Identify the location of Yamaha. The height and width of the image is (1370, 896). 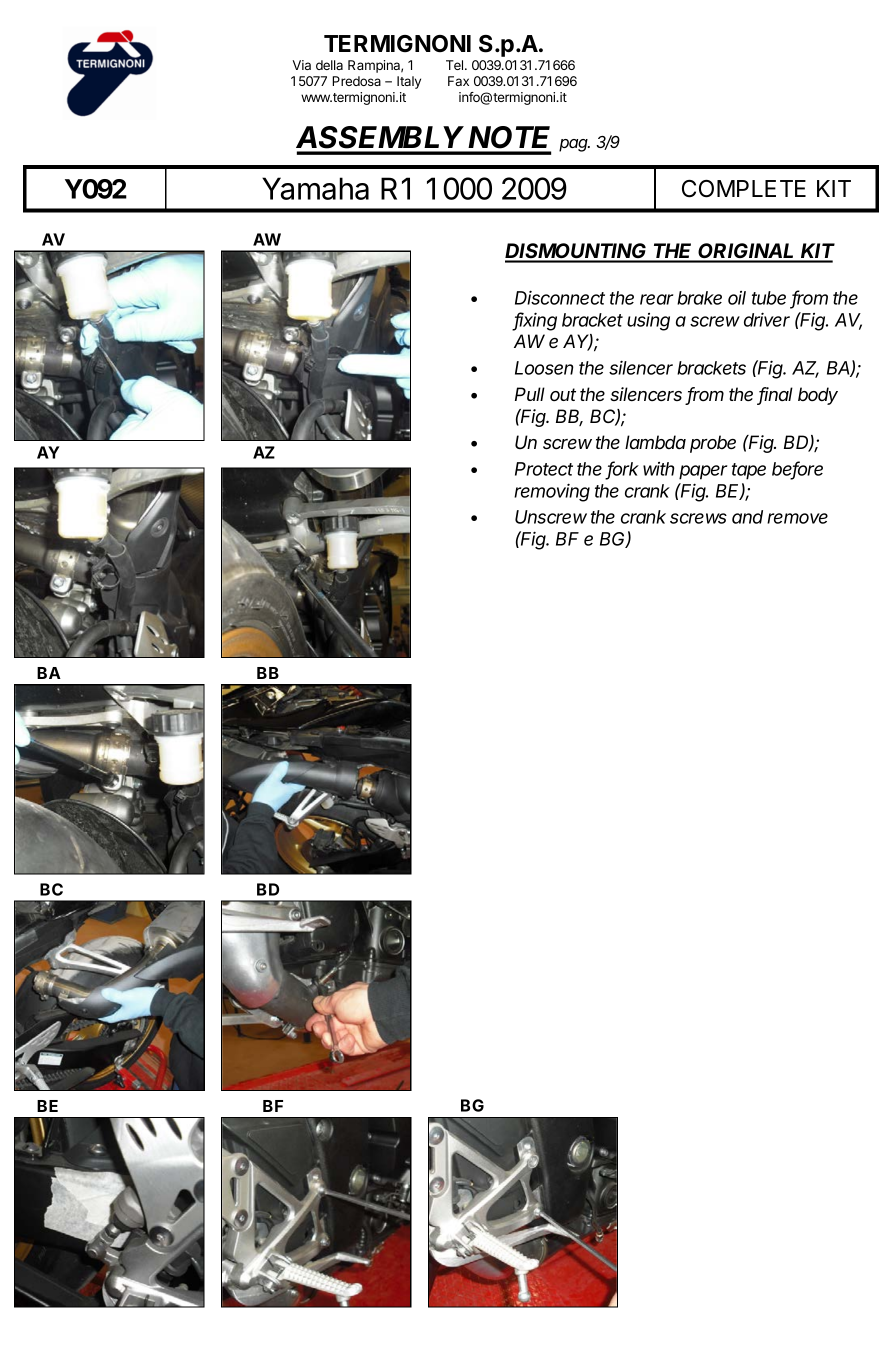
(315, 188).
